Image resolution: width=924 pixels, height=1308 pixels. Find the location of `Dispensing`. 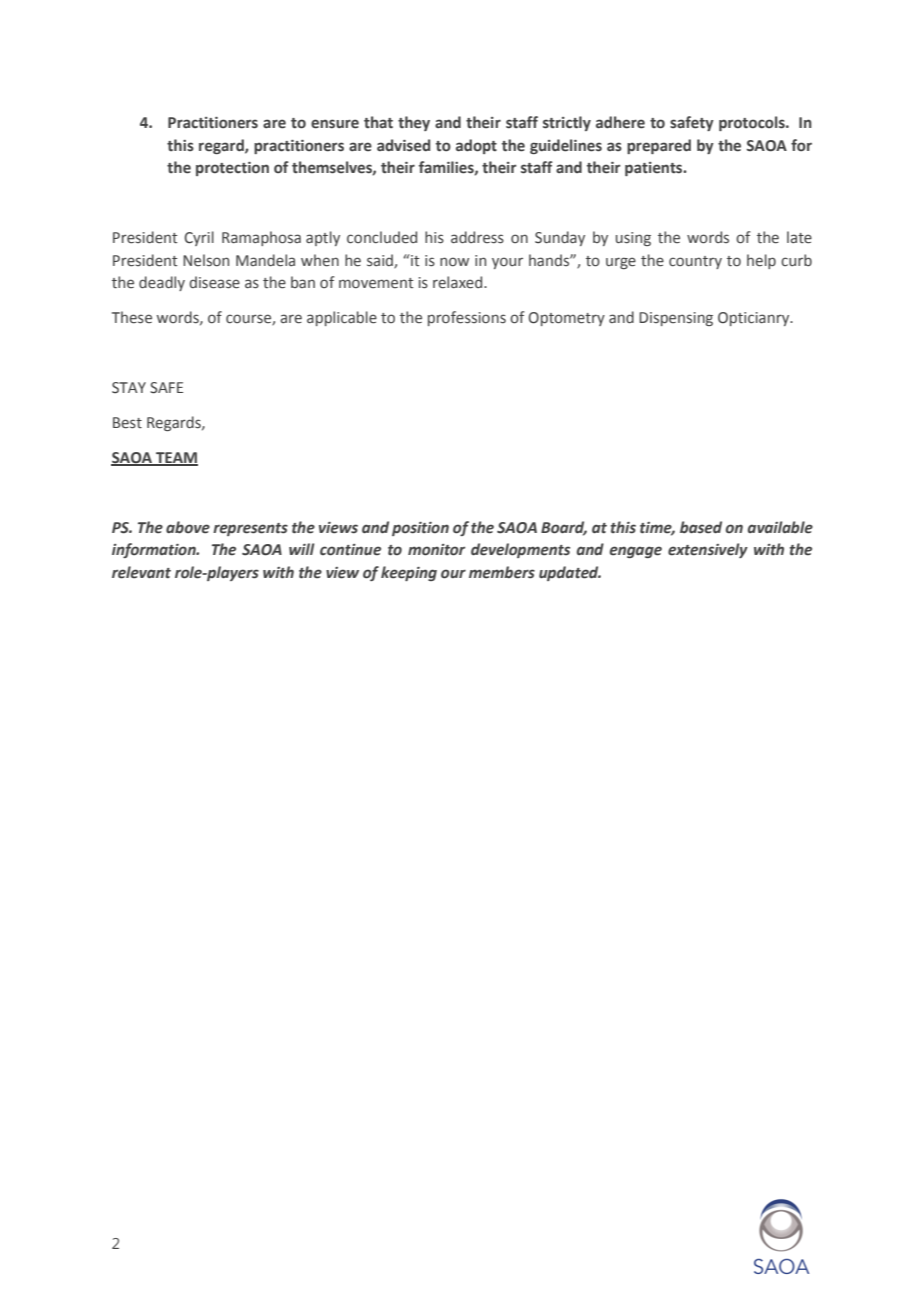

Dispensing is located at coordinates (676, 319).
